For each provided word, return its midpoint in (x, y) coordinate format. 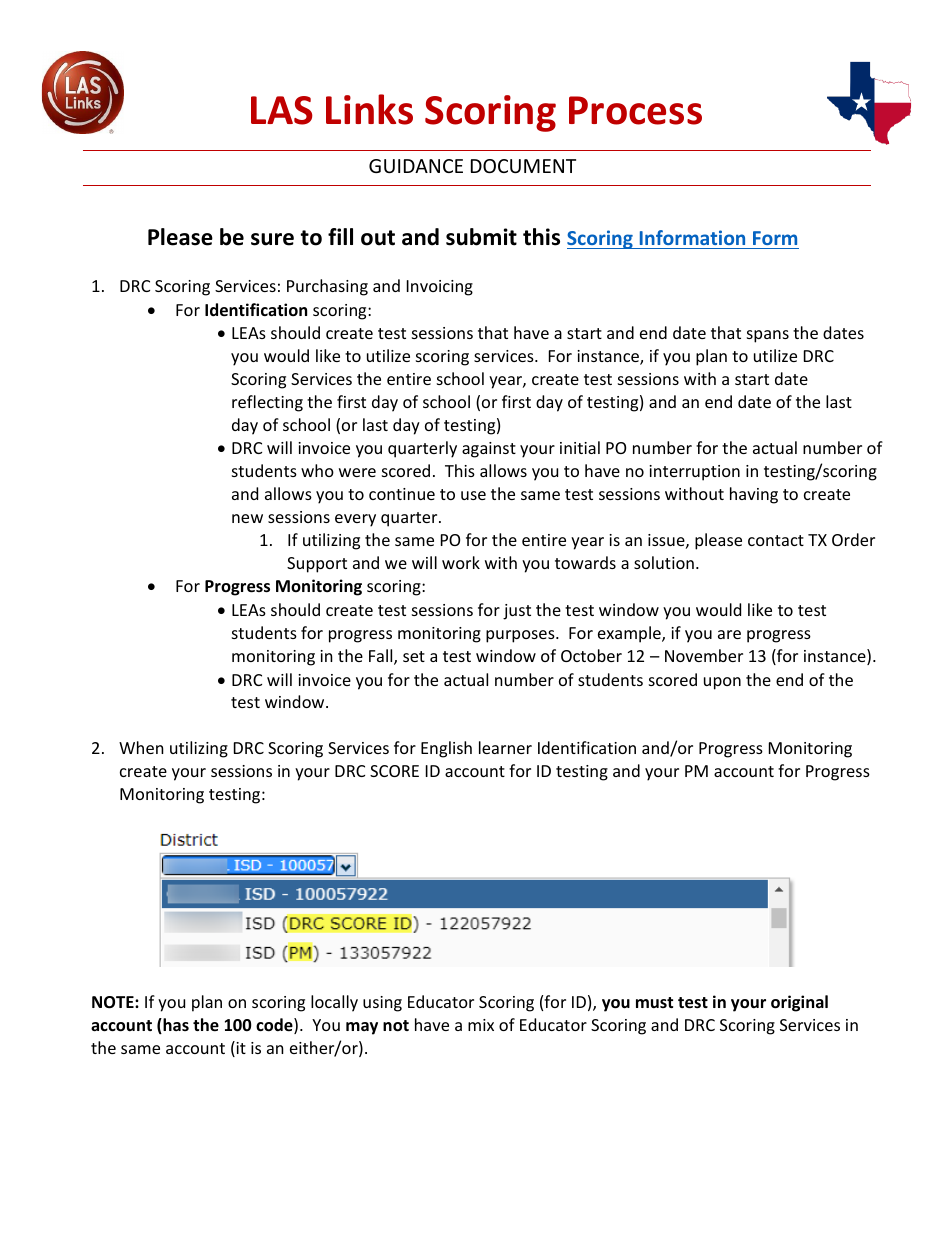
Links (369, 109)
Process (635, 110)
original (799, 1003)
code (275, 1026)
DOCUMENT (523, 166)
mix (481, 1025)
